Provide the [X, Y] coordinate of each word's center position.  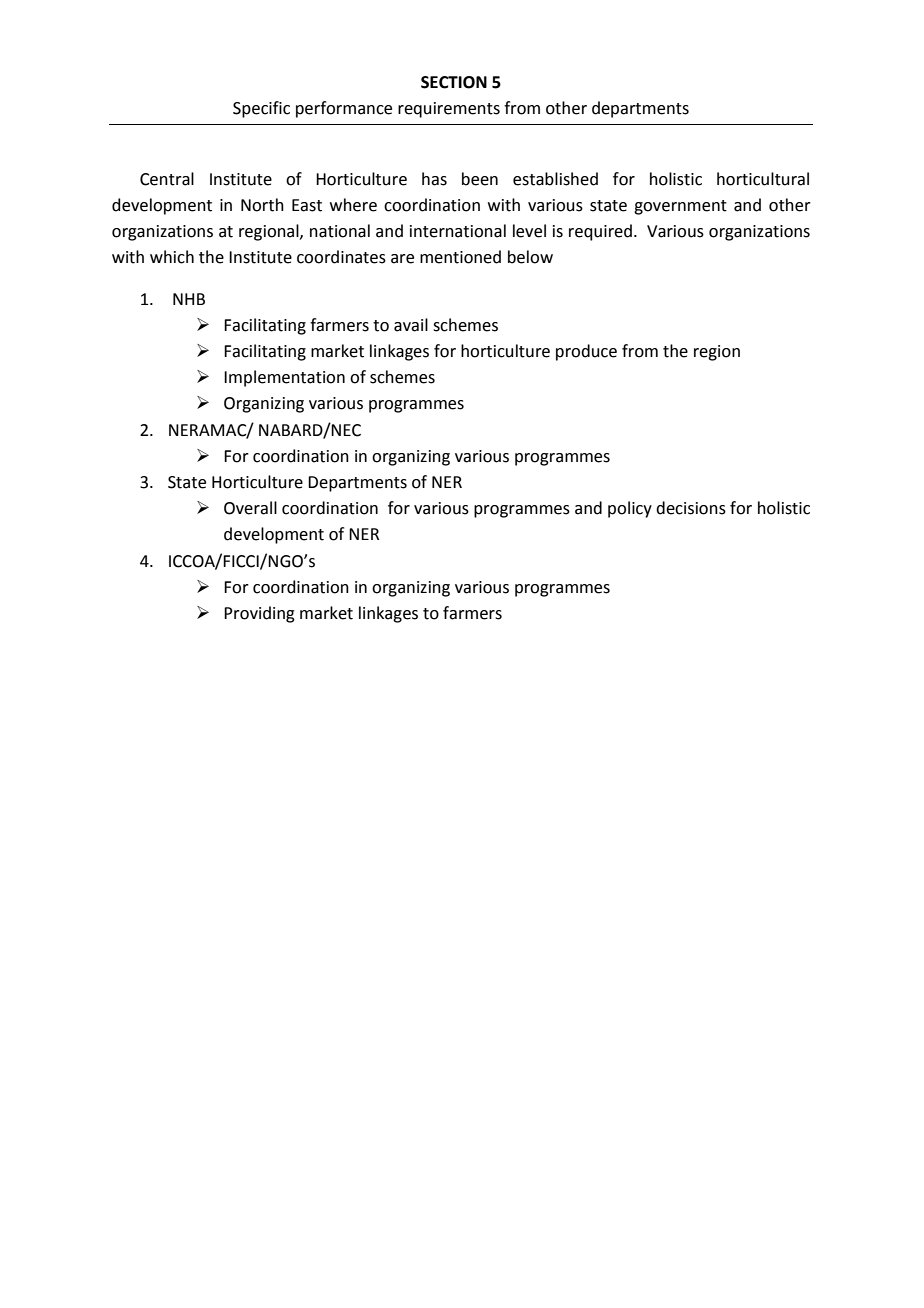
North [262, 205]
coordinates [341, 257]
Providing [259, 614]
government [680, 207]
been [480, 179]
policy [630, 509]
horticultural [763, 179]
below [530, 257]
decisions [691, 508]
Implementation [284, 378]
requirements [449, 110]
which [172, 257]
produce [586, 352]
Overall [250, 508]
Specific [261, 109]
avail [411, 325]
